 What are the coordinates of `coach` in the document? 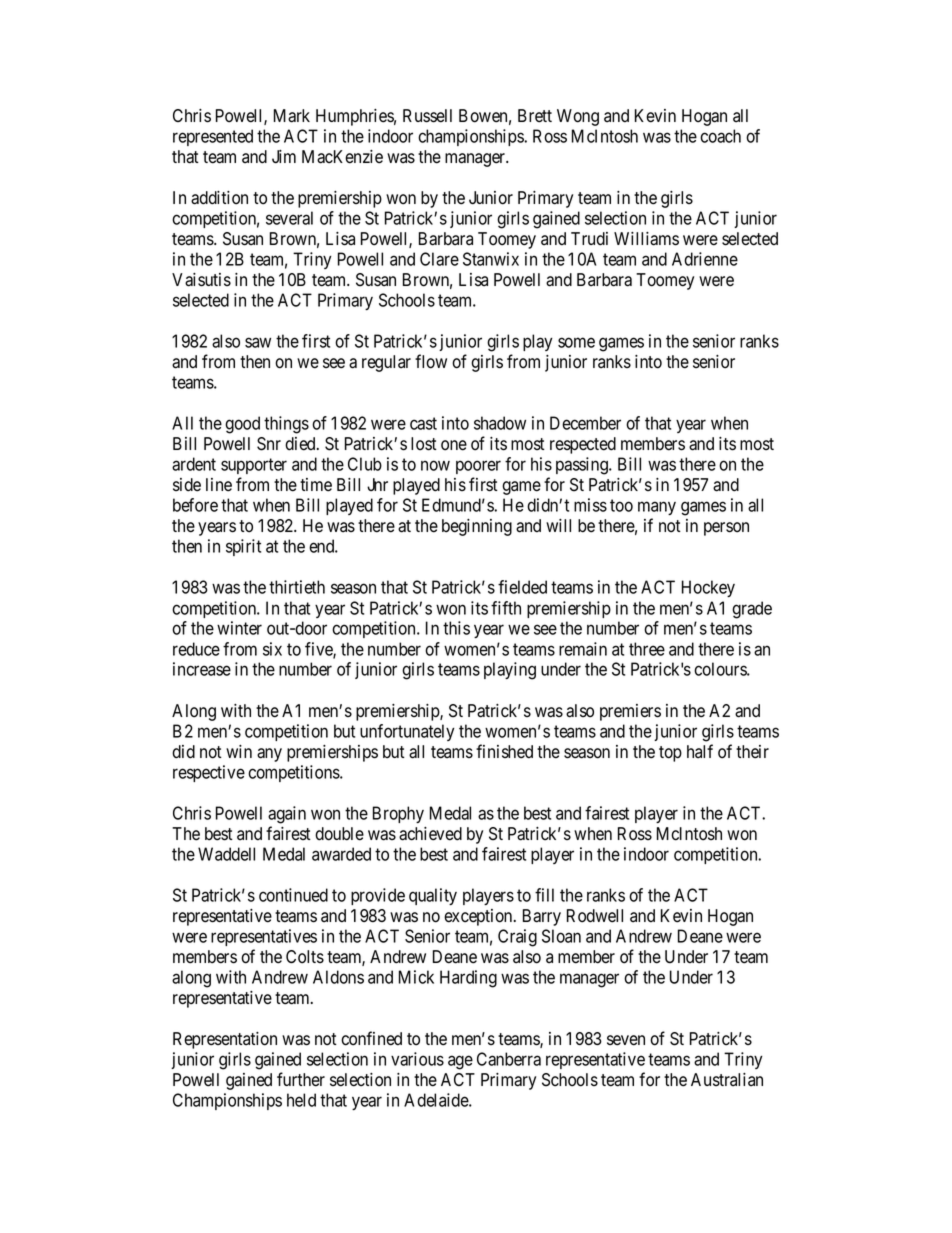 It's located at (720, 136).
